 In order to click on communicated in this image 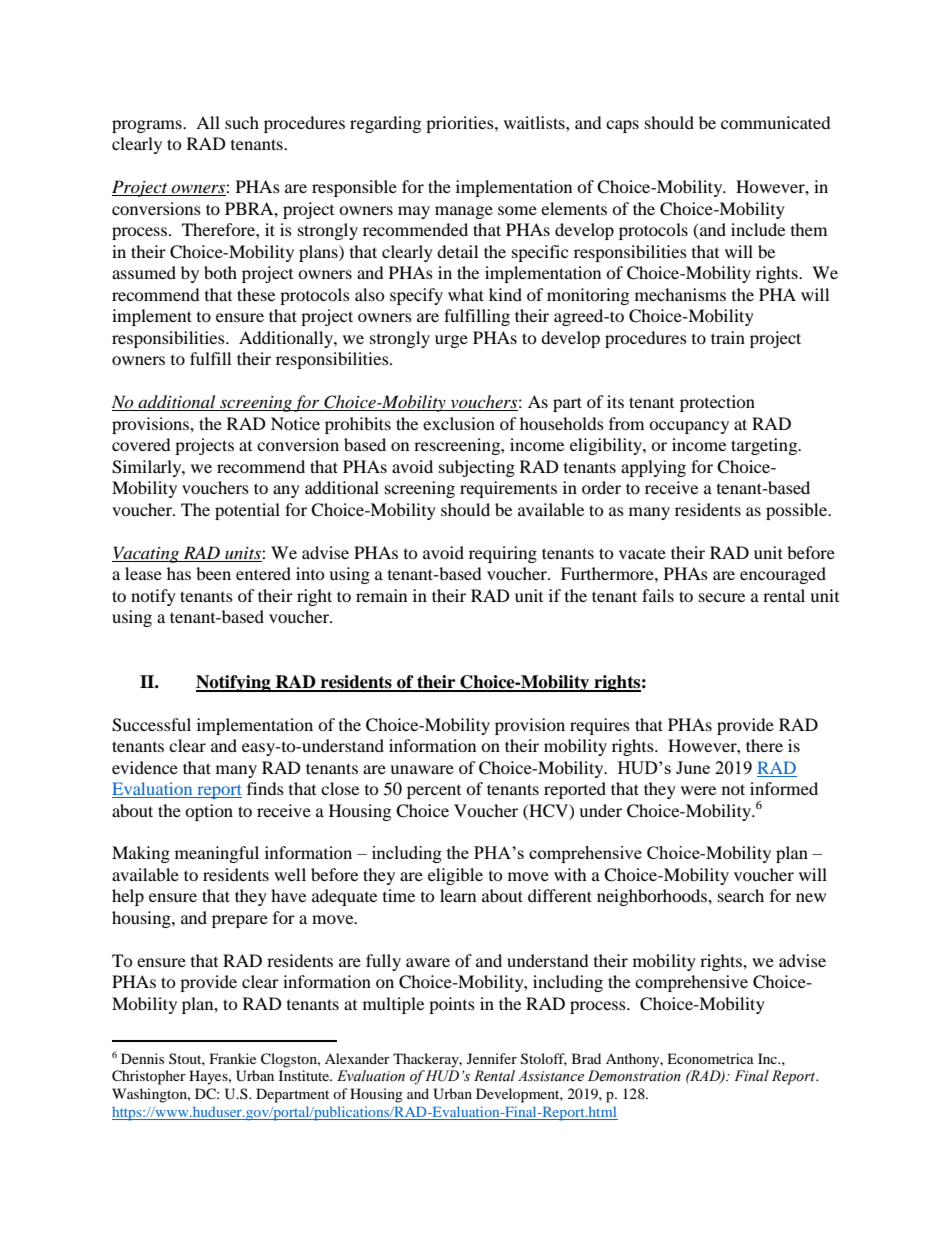, I will do `click(776, 122)`.
